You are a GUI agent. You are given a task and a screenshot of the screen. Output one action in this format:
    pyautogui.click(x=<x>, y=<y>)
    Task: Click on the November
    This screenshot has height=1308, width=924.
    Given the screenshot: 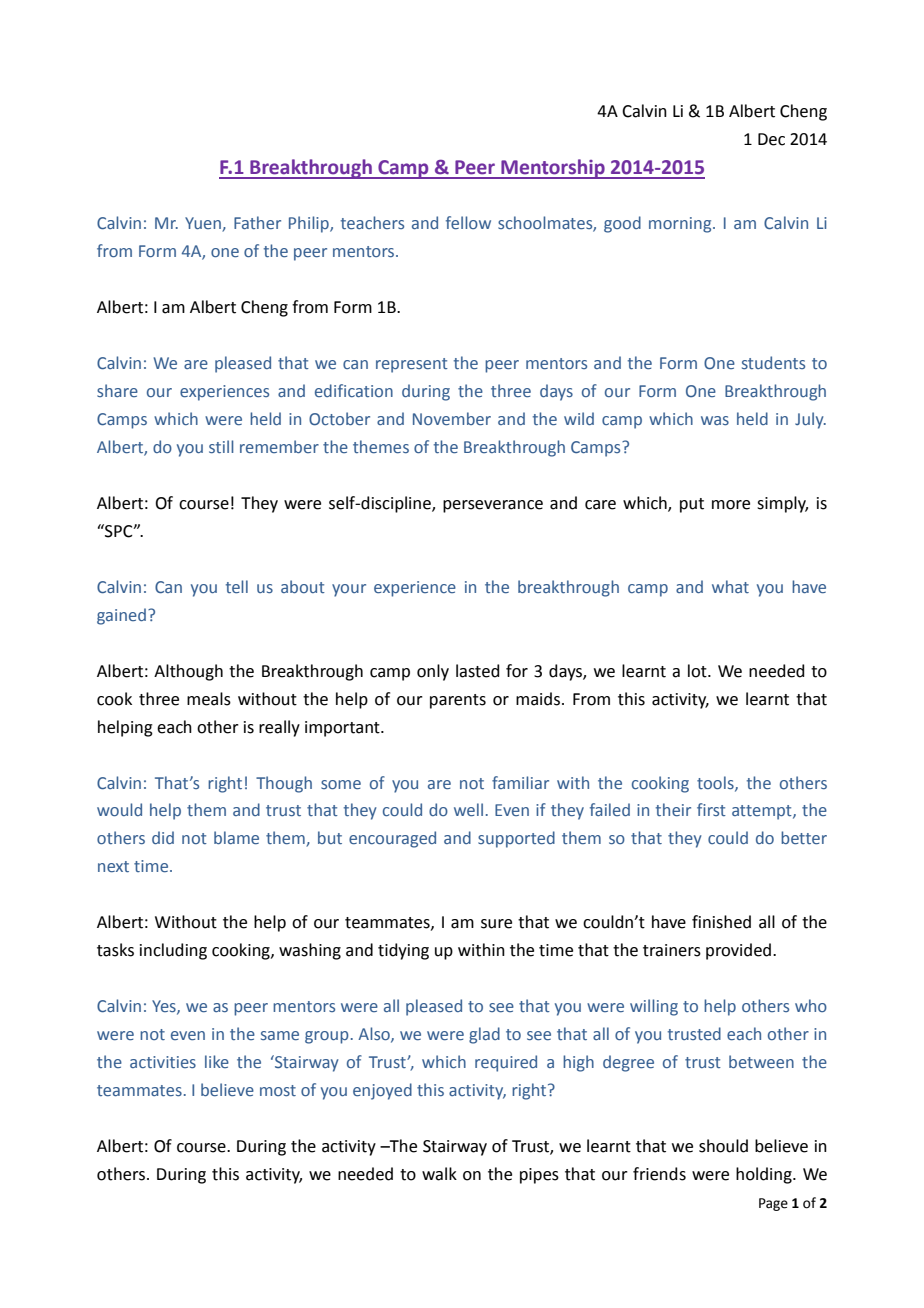 What is the action you would take?
    pyautogui.click(x=452, y=418)
